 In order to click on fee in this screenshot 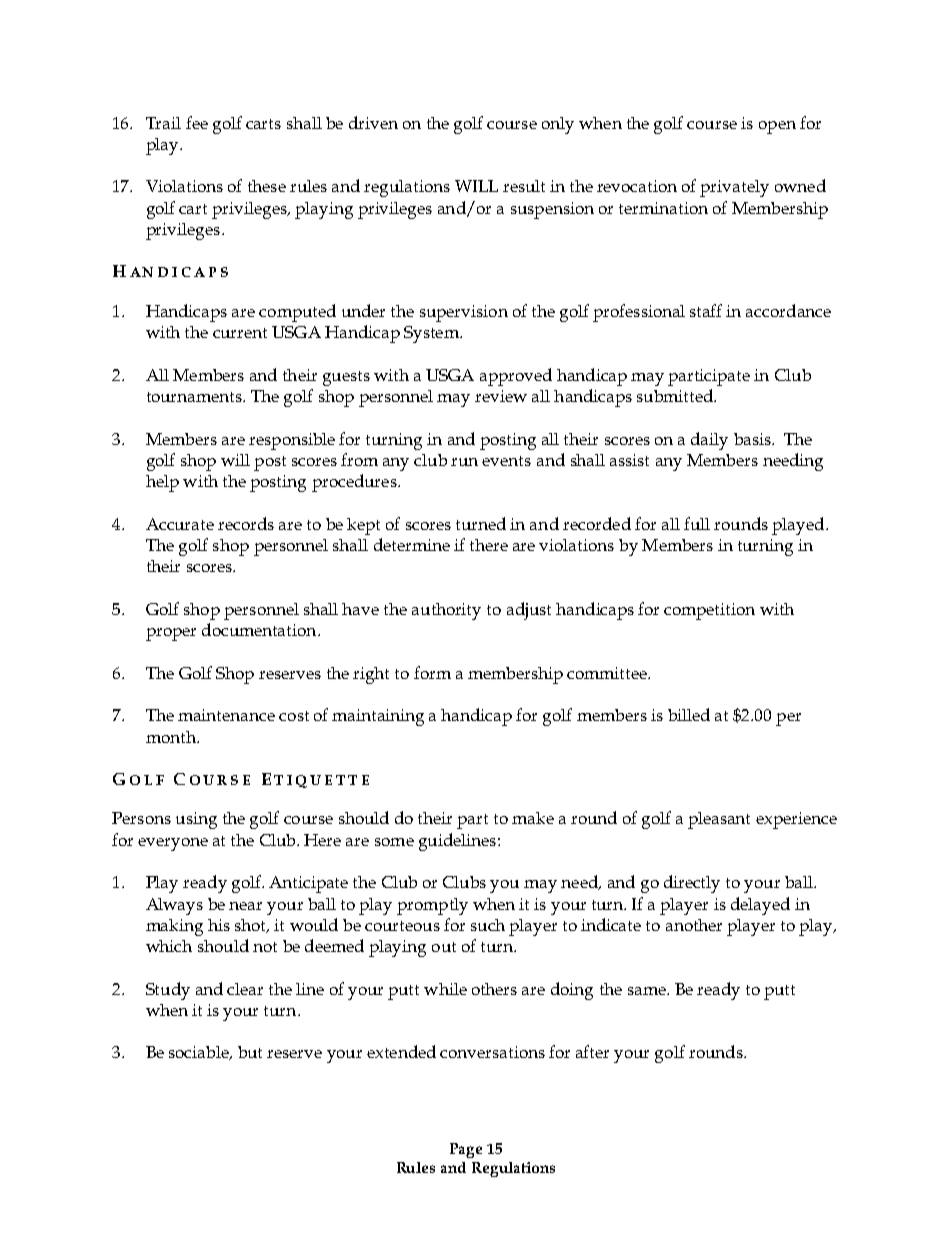, I will do `click(197, 122)`.
